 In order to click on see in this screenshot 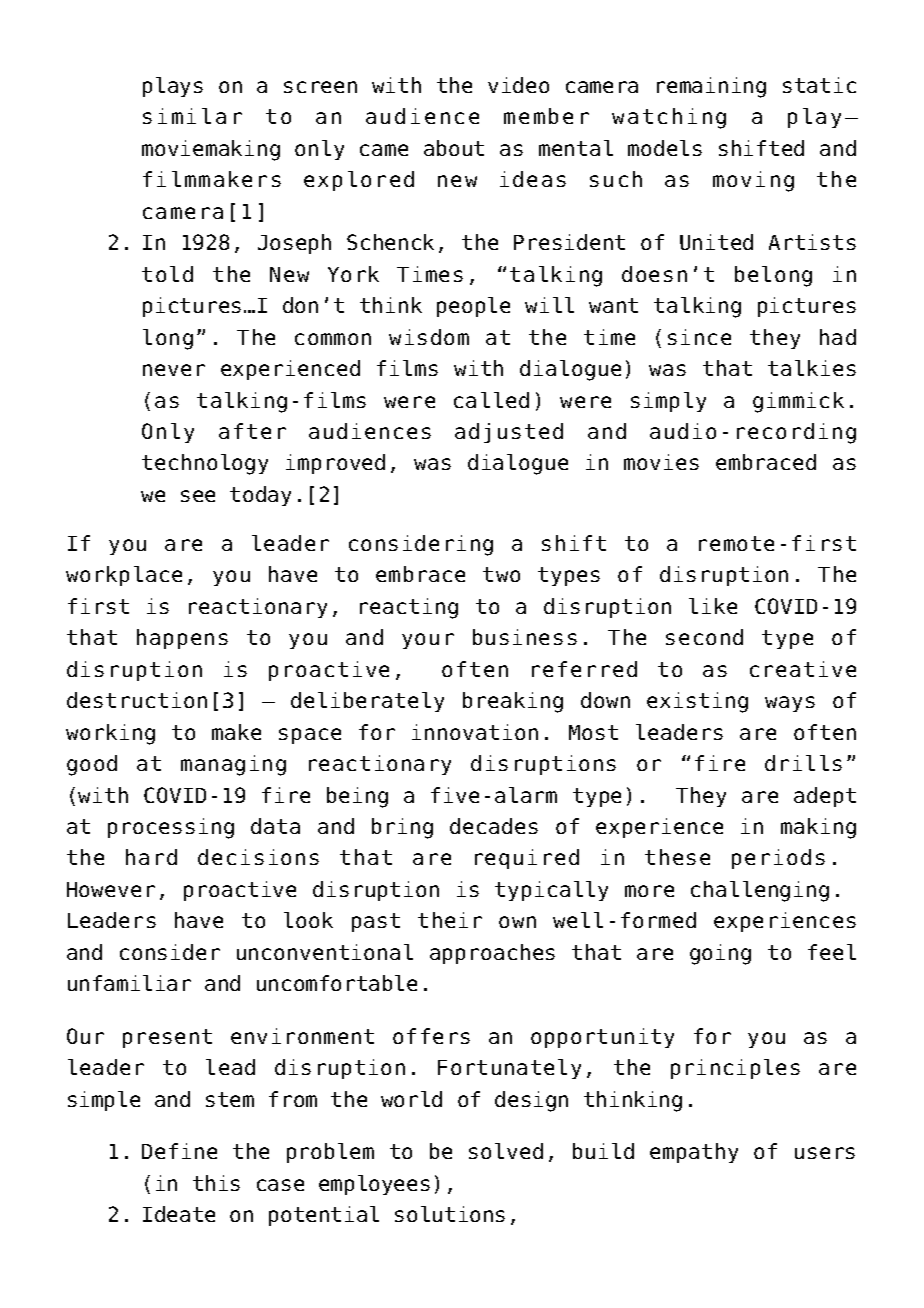, I will do `click(198, 496)`.
